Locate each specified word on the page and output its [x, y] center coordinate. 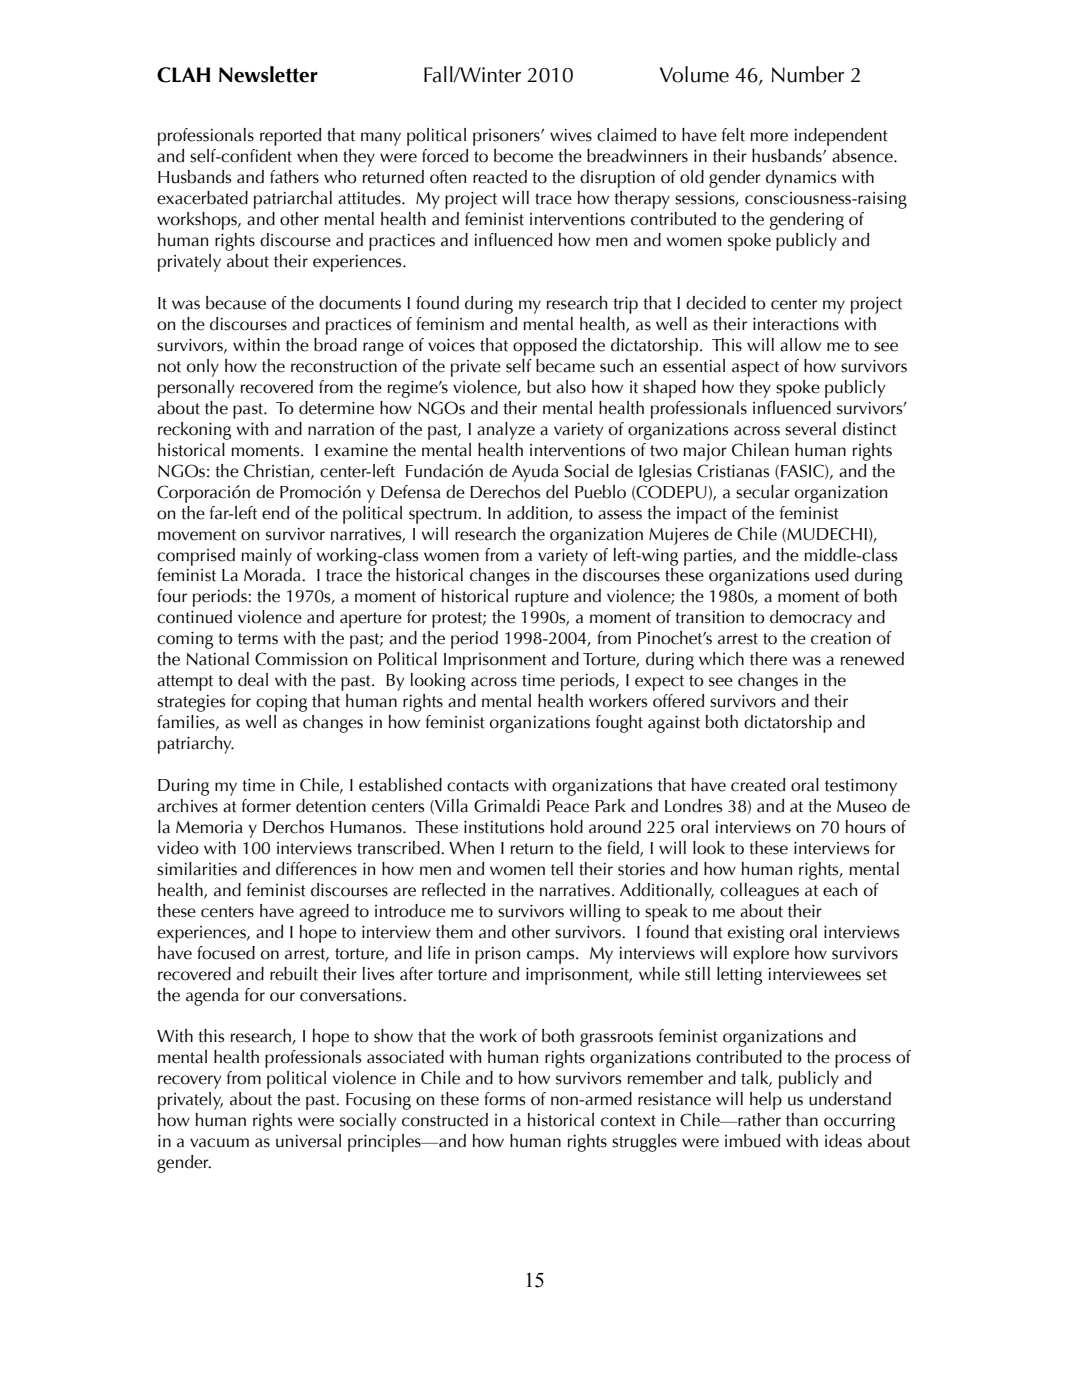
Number [808, 74]
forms [504, 1099]
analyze [506, 431]
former [266, 806]
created [758, 785]
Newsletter [268, 74]
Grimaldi [507, 806]
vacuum [219, 1143]
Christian [278, 471]
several [810, 429]
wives [571, 135]
